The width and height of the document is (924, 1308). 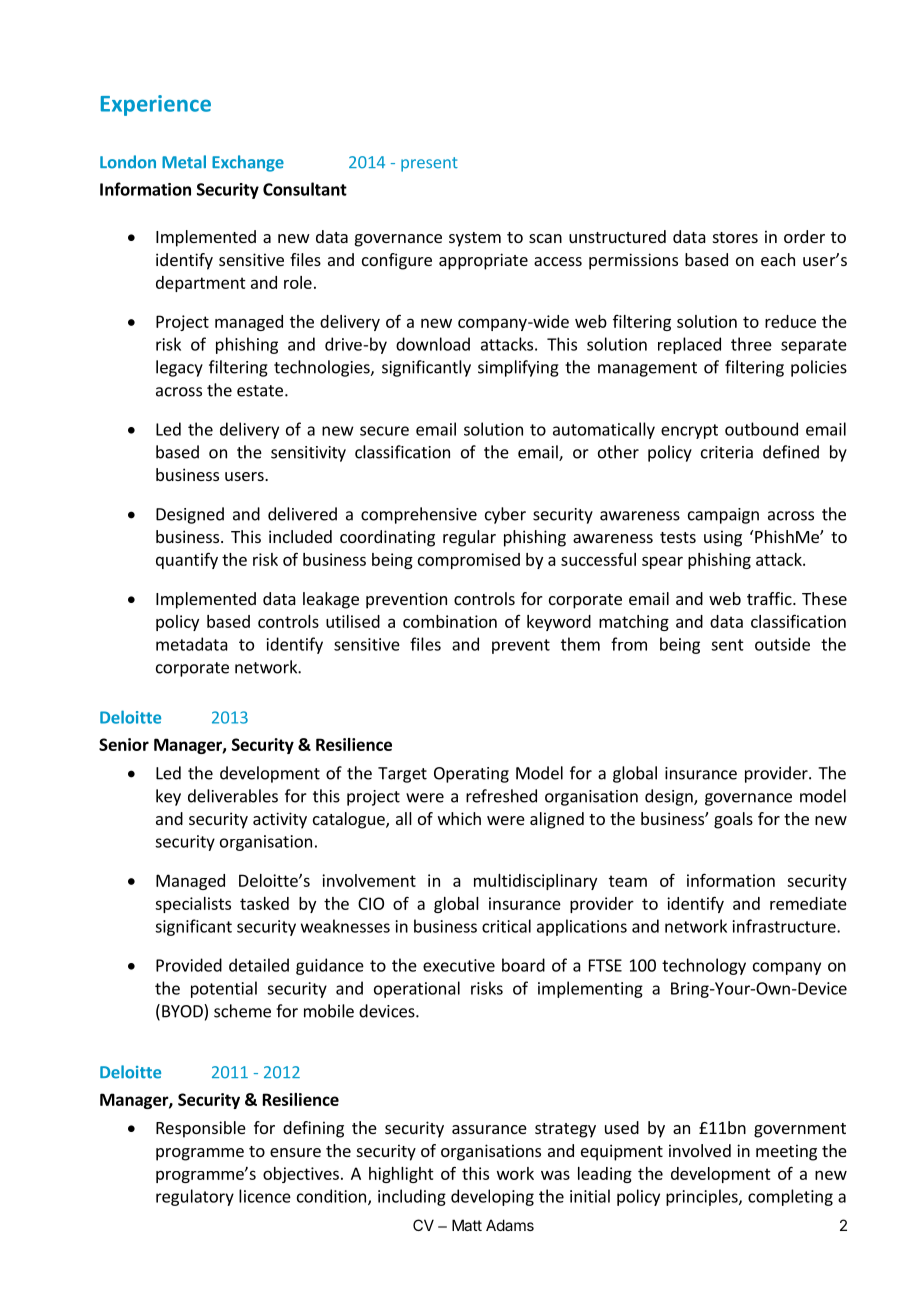 I want to click on Metal, so click(x=184, y=162).
